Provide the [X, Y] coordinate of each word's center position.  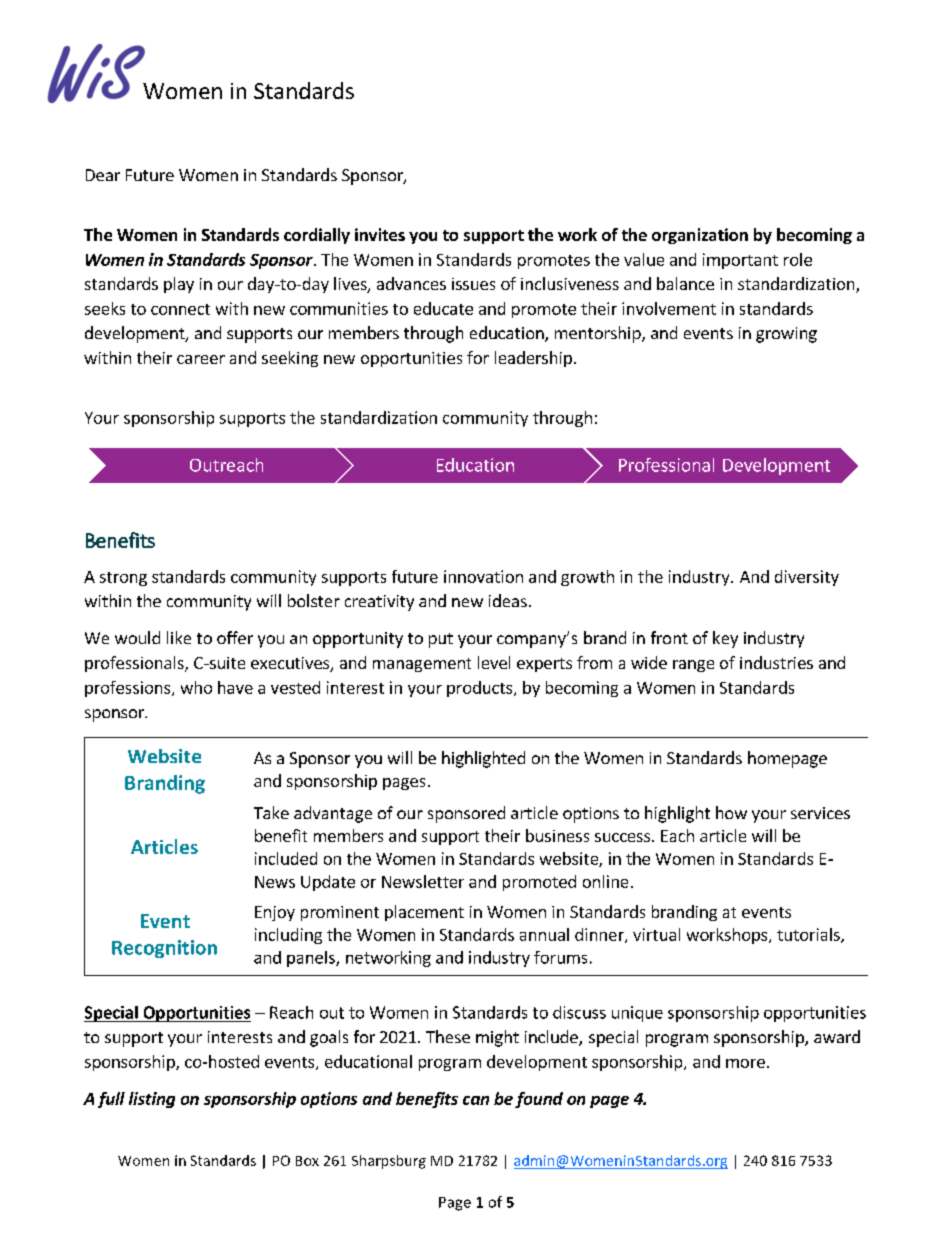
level [494, 662]
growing [786, 335]
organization [700, 236]
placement [424, 913]
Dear [103, 175]
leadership [533, 359]
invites [380, 234]
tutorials [809, 935]
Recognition [164, 949]
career [201, 359]
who [196, 687]
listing [152, 1100]
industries [776, 662]
